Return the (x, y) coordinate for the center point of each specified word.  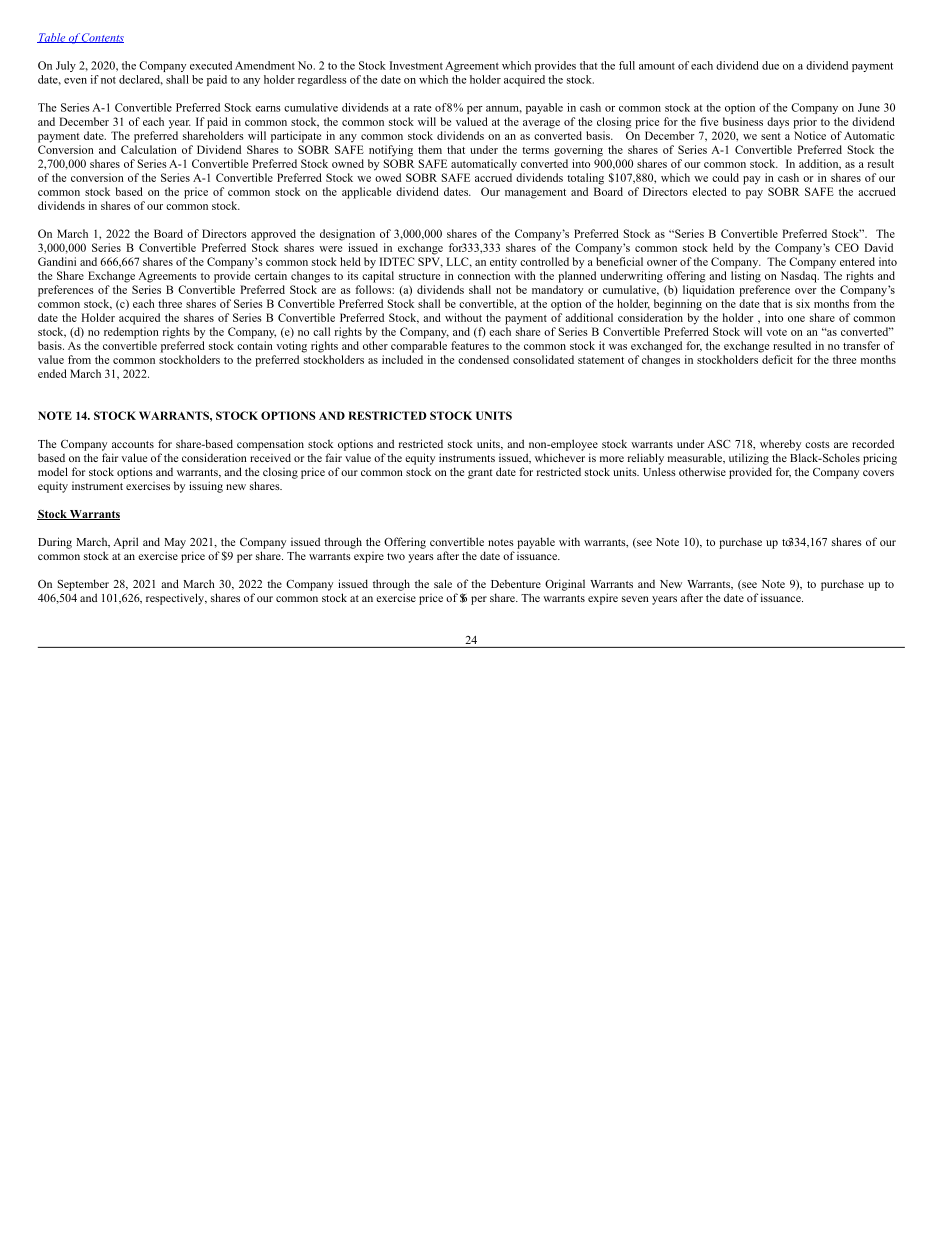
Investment (416, 65)
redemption (131, 333)
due (770, 65)
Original (565, 585)
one (796, 319)
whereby (780, 445)
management (535, 194)
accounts (133, 444)
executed (211, 65)
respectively (176, 599)
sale (443, 583)
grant (480, 474)
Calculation (149, 149)
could (725, 177)
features (470, 345)
